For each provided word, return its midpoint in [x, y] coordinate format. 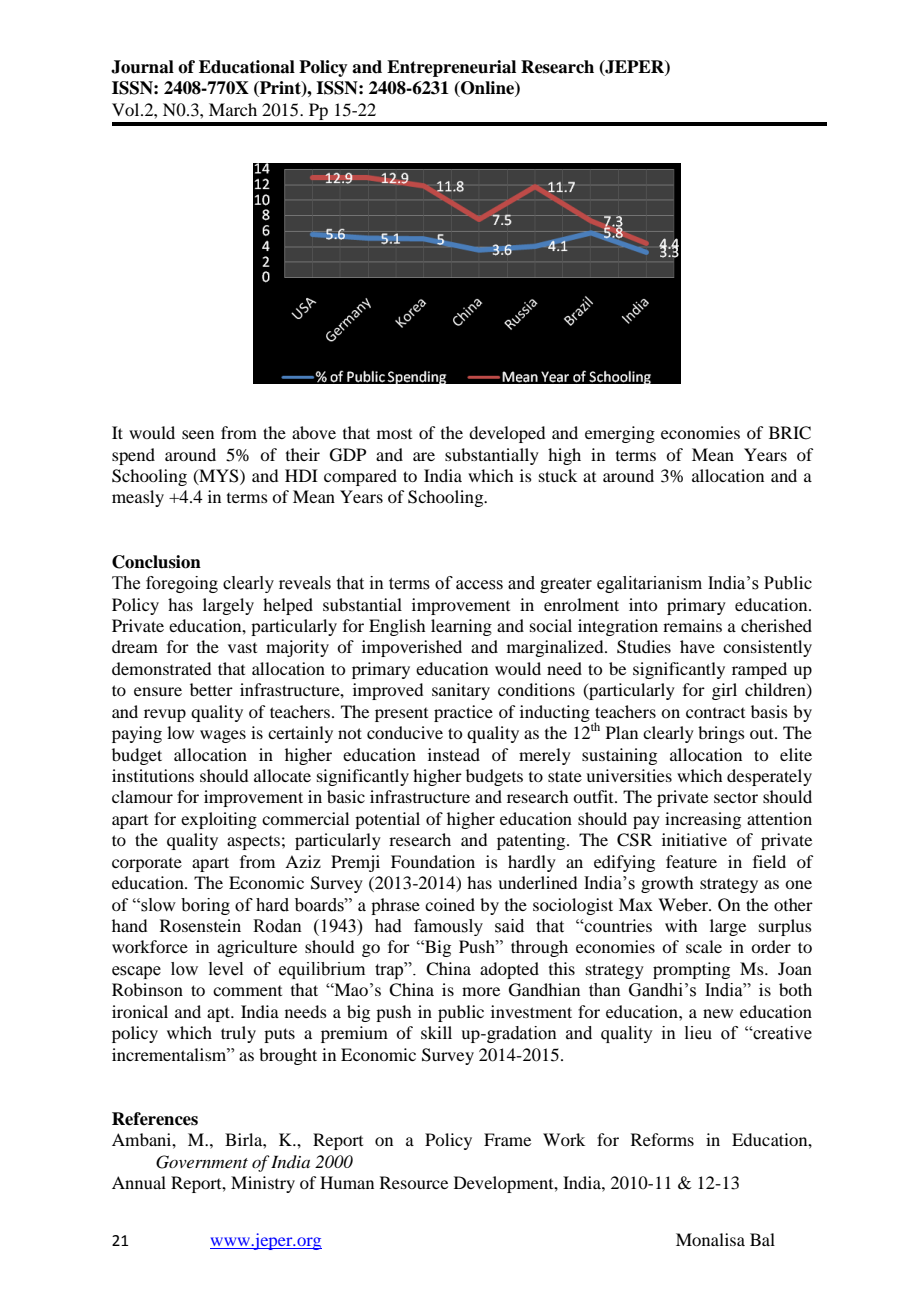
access [479, 585]
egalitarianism [649, 584]
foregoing [182, 584]
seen [198, 434]
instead [454, 754]
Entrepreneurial [451, 68]
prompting [691, 970]
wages [223, 736]
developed [507, 434]
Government [202, 1162]
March [233, 109]
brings [721, 734]
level [226, 969]
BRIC [790, 433]
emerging [620, 434]
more [481, 991]
